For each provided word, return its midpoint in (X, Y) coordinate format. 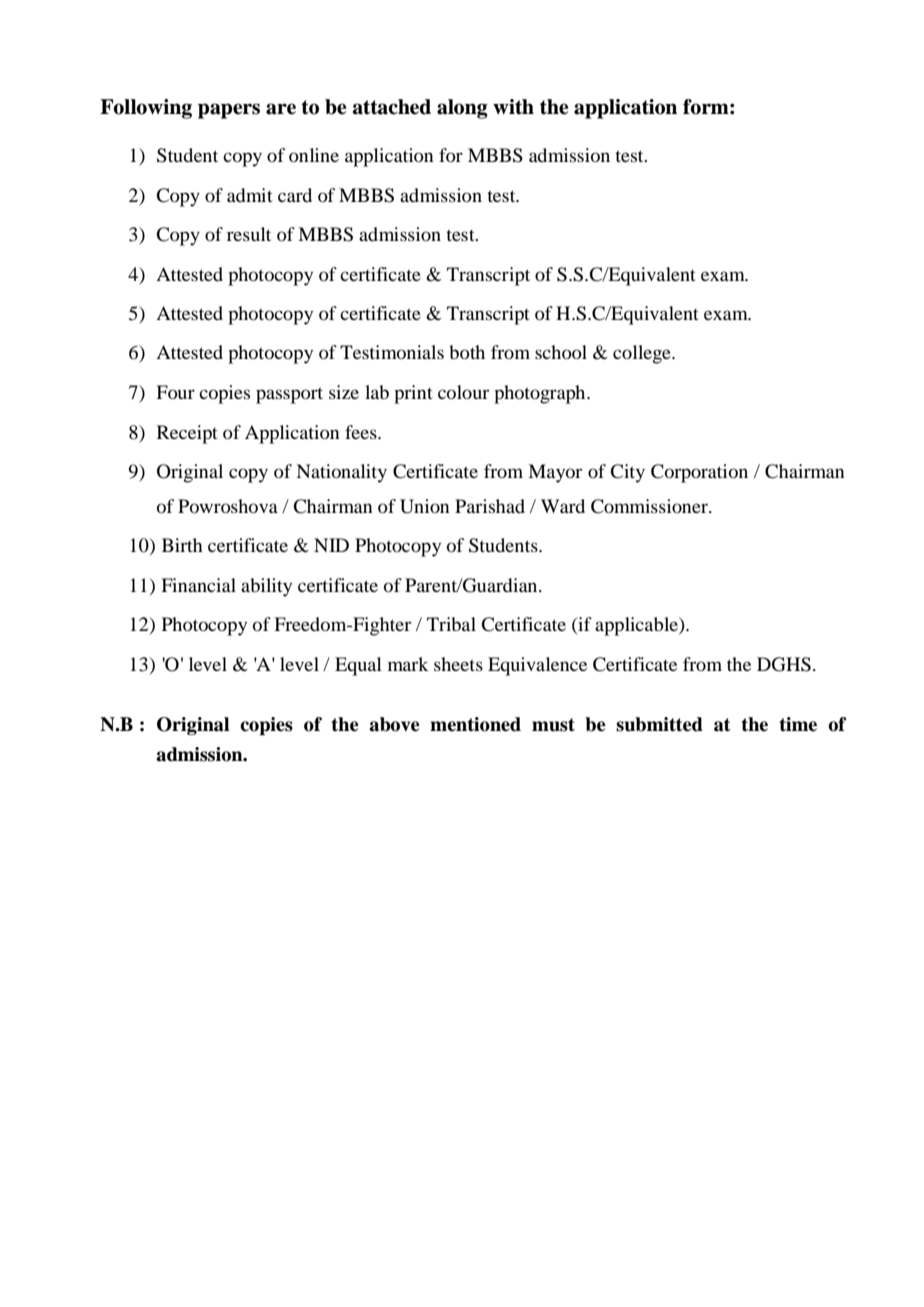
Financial (198, 585)
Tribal (451, 624)
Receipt (187, 434)
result (249, 234)
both (467, 352)
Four (175, 392)
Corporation (699, 473)
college (643, 354)
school (561, 352)
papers (229, 111)
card (295, 195)
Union (425, 506)
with (513, 107)
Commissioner (650, 506)
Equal (358, 666)
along (462, 109)
